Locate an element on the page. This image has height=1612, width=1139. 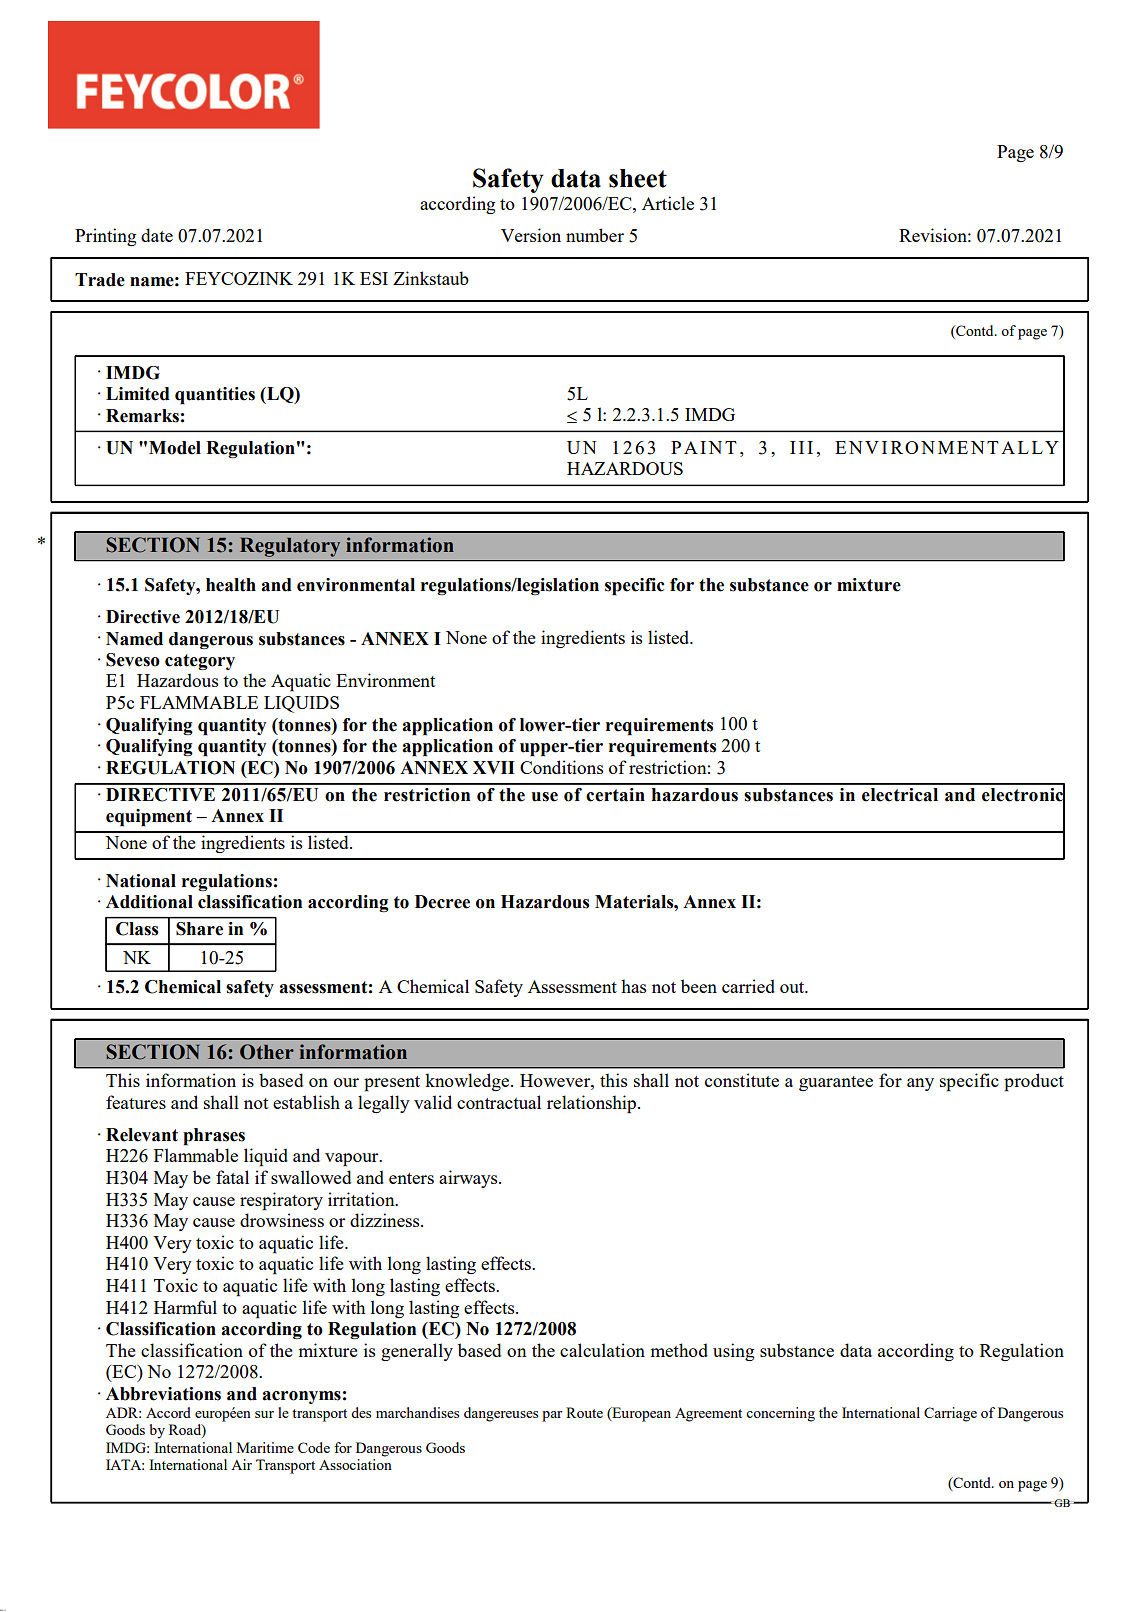
has is located at coordinates (633, 986).
